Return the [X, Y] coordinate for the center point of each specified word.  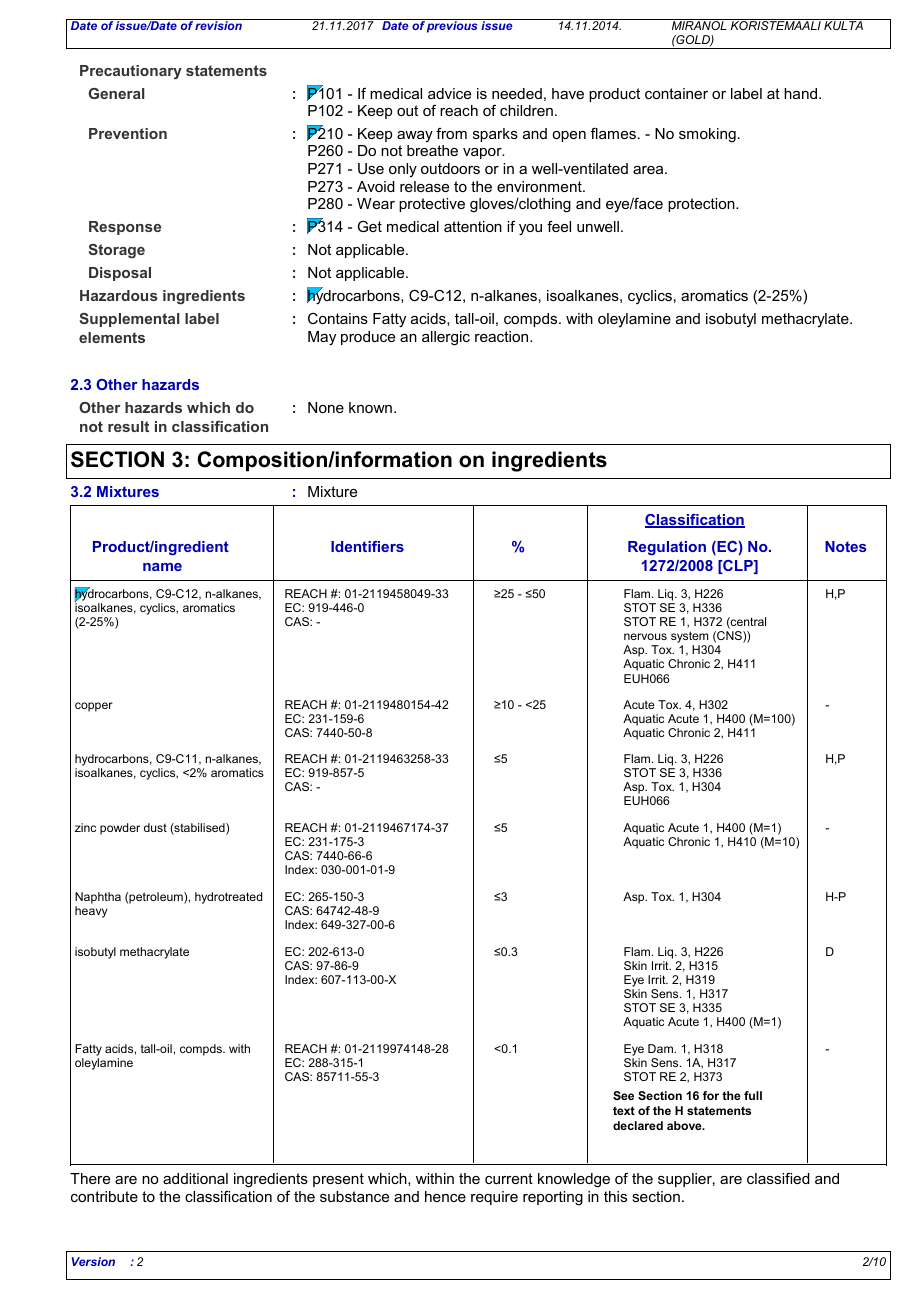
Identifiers [367, 546]
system [691, 638]
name [162, 567]
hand [802, 93]
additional [195, 1178]
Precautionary [131, 72]
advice [449, 93]
